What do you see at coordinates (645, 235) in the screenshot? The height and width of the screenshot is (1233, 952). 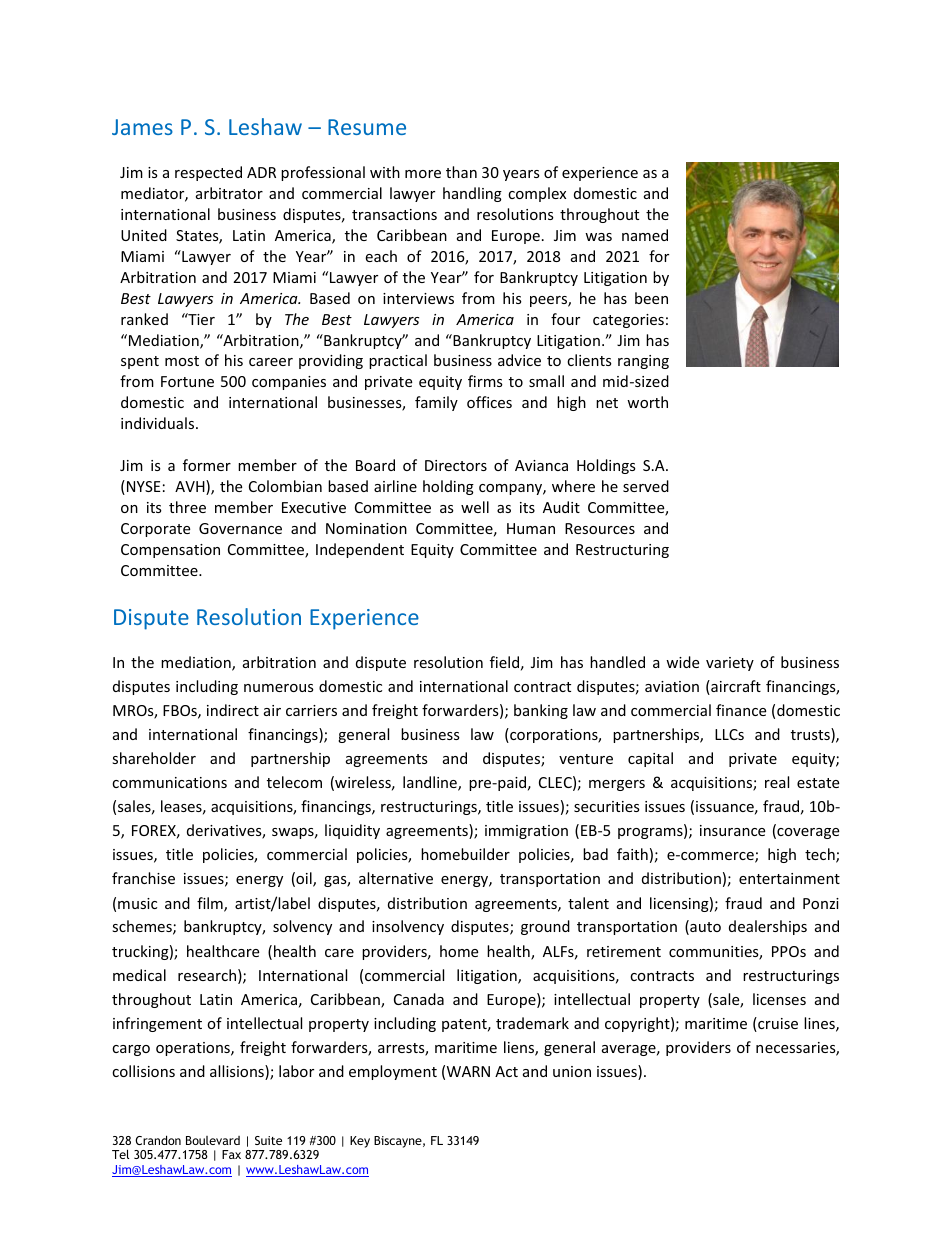 I see `named` at bounding box center [645, 235].
